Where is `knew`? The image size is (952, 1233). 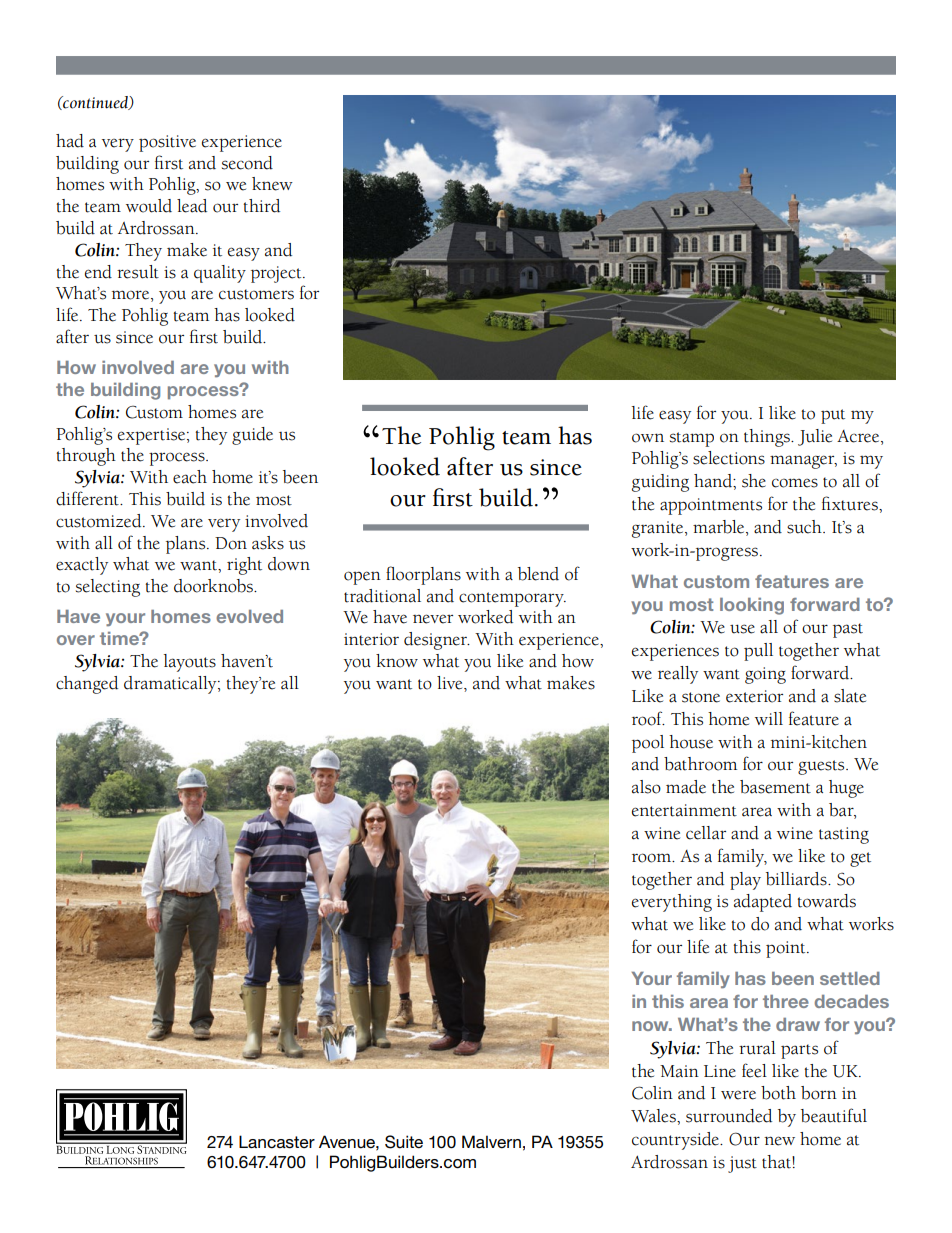 knew is located at coordinates (272, 184).
